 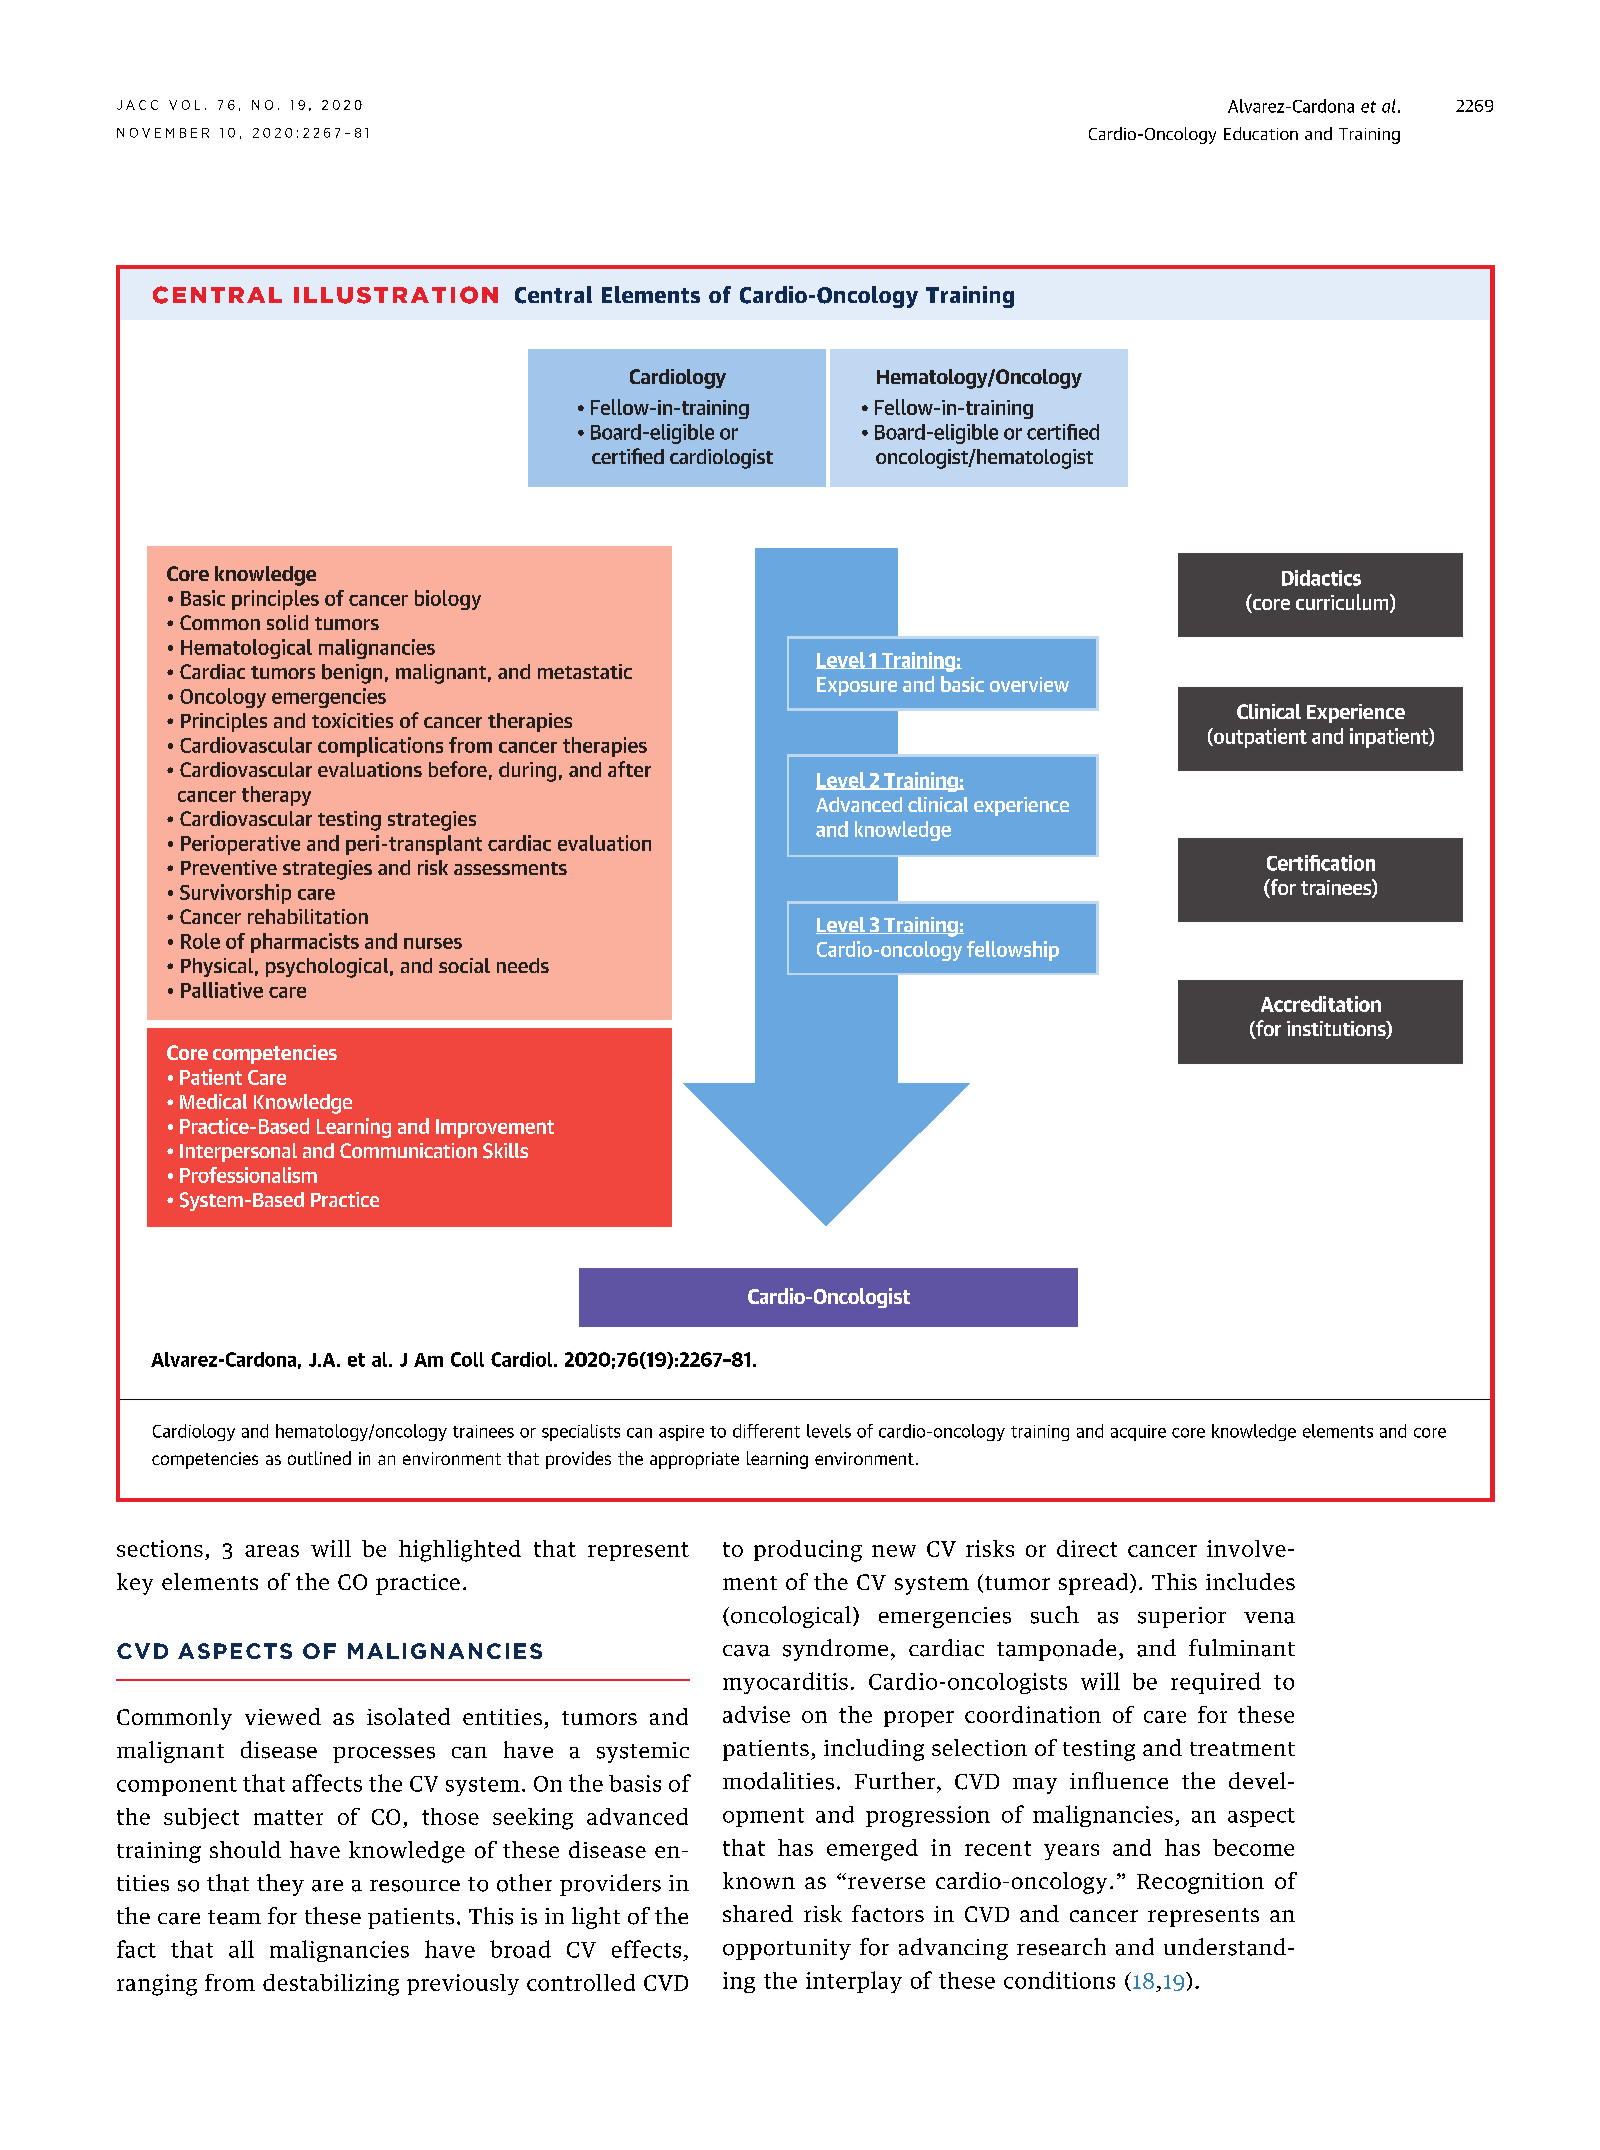 I want to click on Certification, so click(x=1321, y=863).
